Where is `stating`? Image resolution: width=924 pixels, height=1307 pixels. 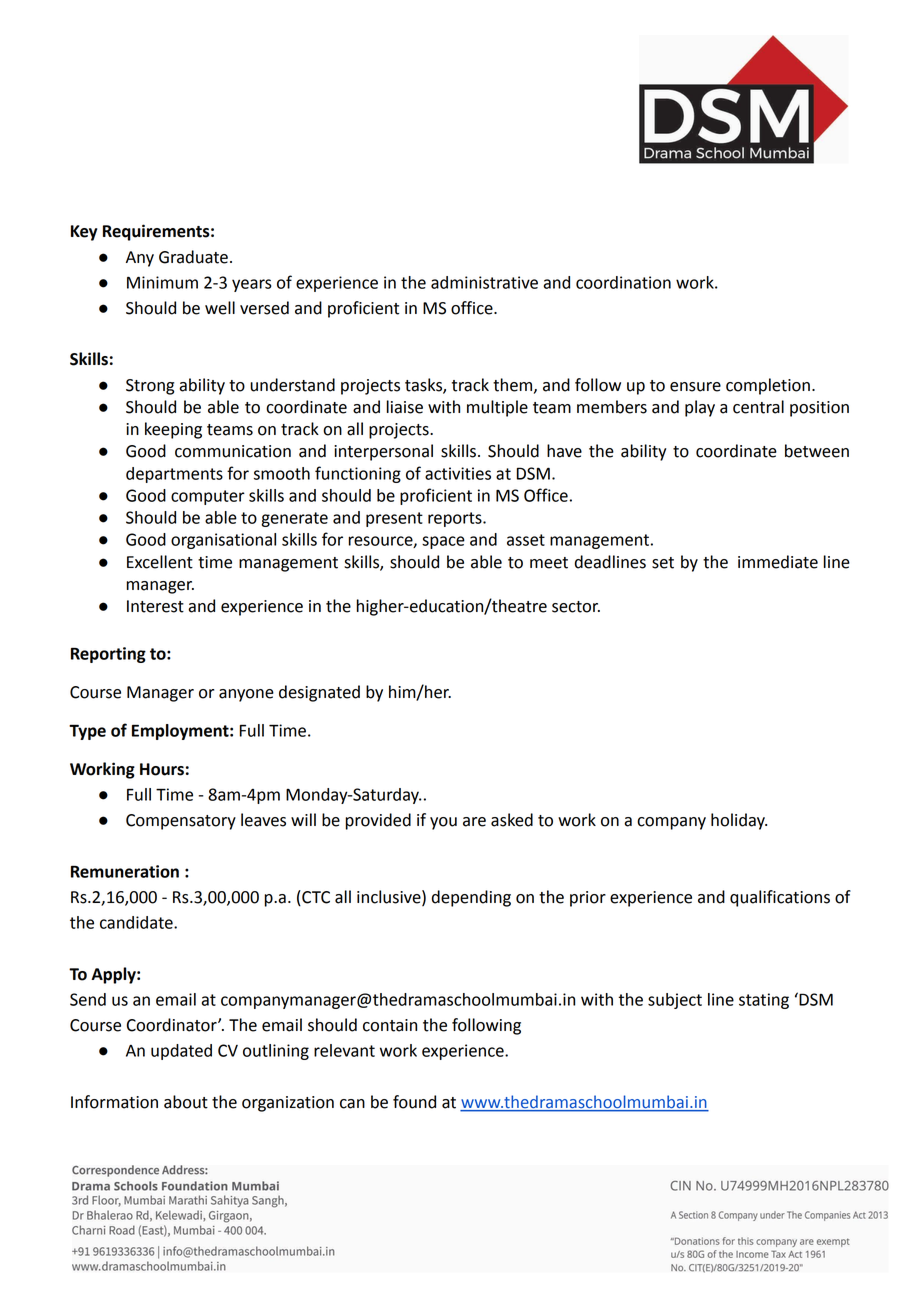 stating is located at coordinates (764, 1001).
